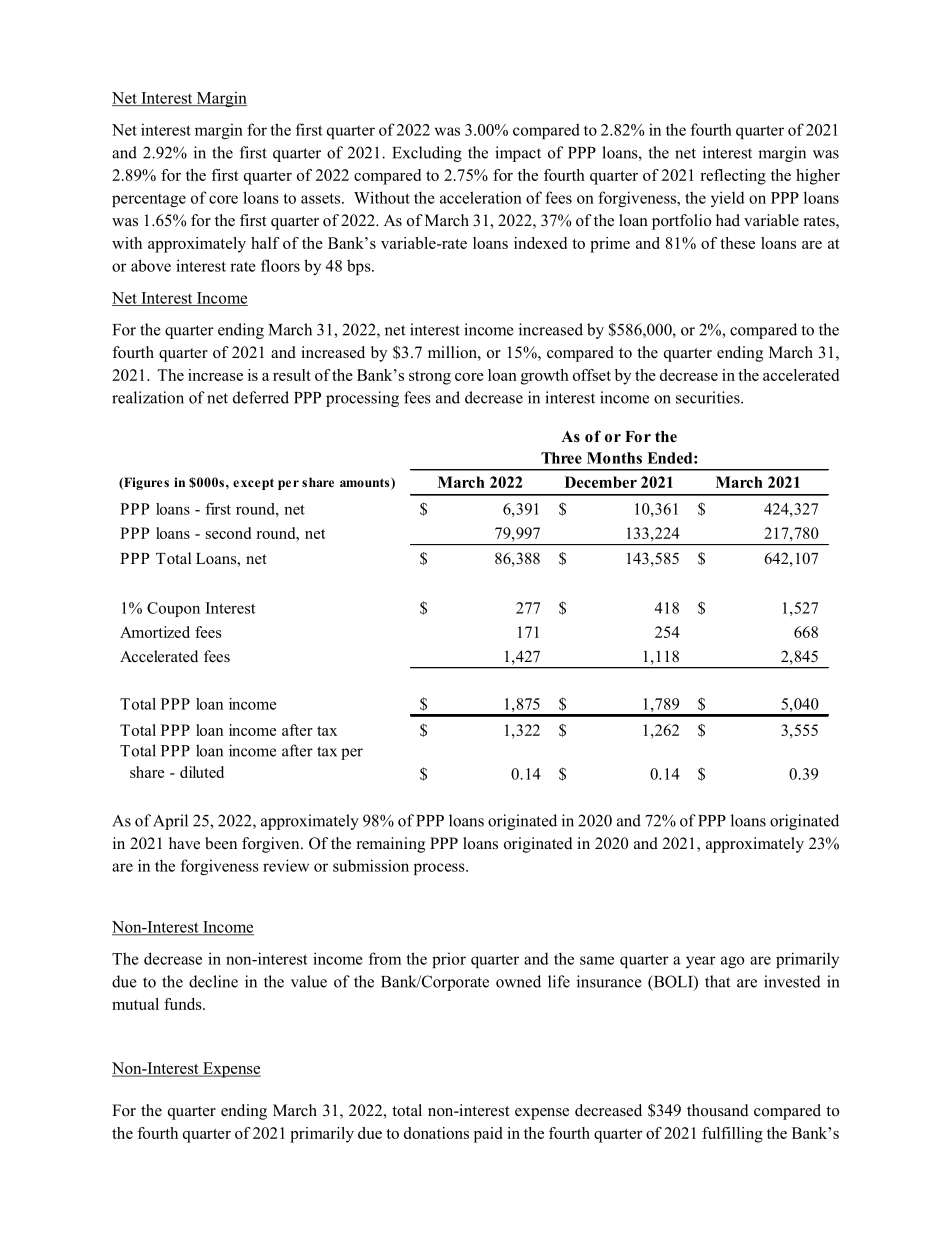 The height and width of the screenshot is (1233, 952). I want to click on percentage, so click(149, 200).
